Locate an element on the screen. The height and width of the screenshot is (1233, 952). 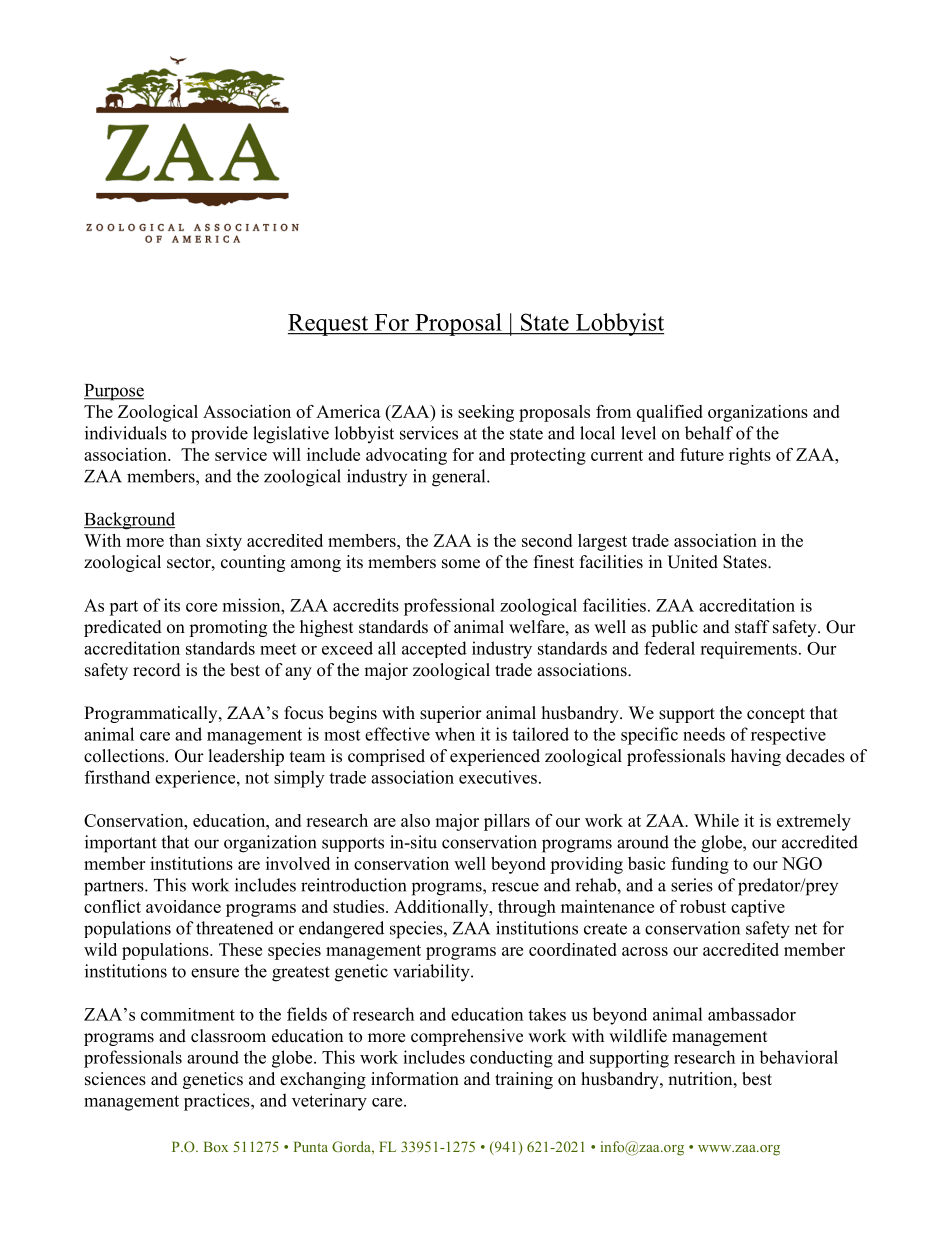
qualified is located at coordinates (670, 413).
